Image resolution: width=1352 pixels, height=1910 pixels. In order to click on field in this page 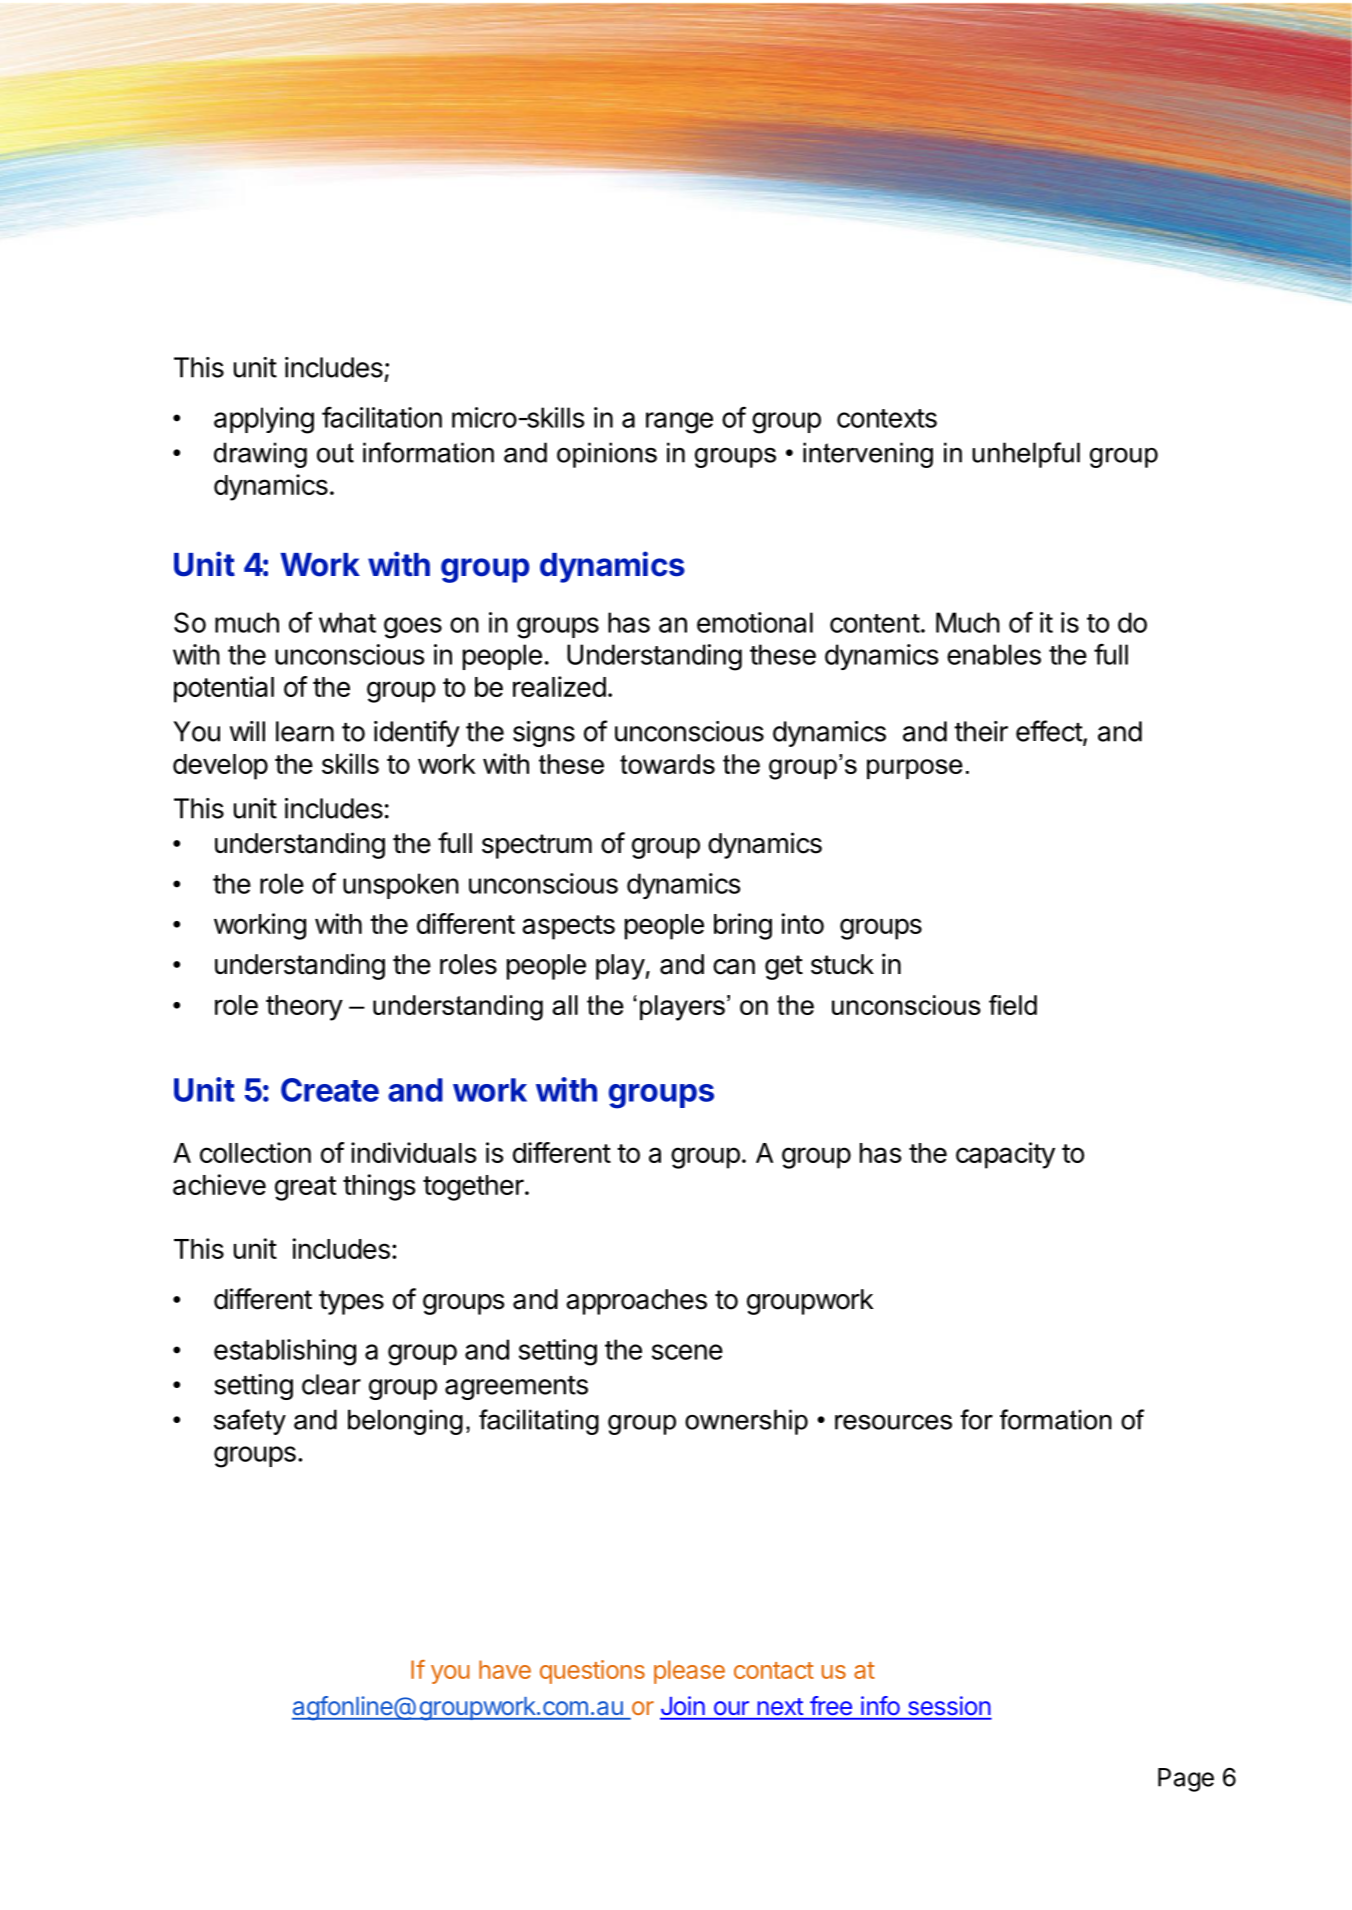, I will do `click(1013, 1005)`.
